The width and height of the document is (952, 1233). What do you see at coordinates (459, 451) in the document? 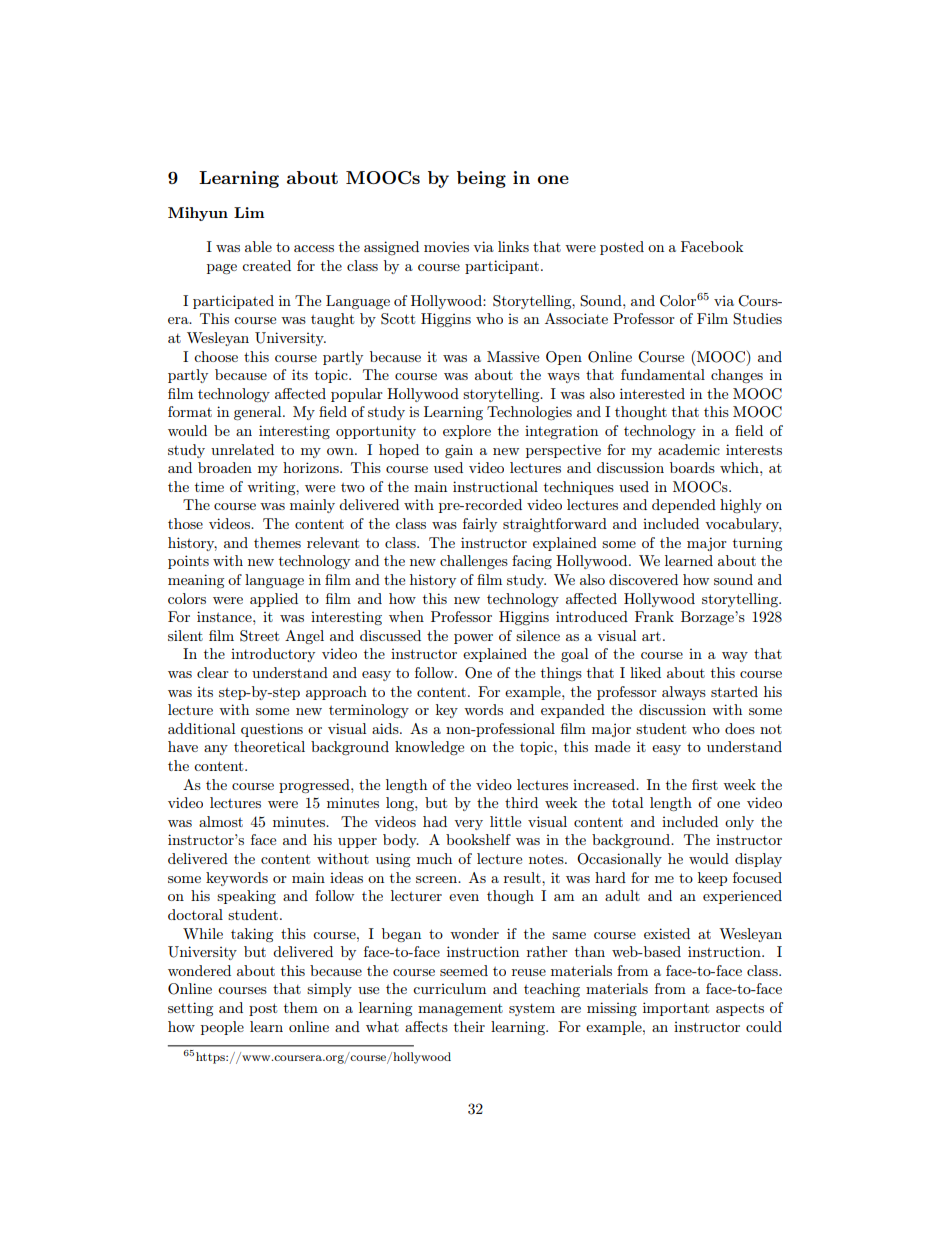
I see `gain` at bounding box center [459, 451].
